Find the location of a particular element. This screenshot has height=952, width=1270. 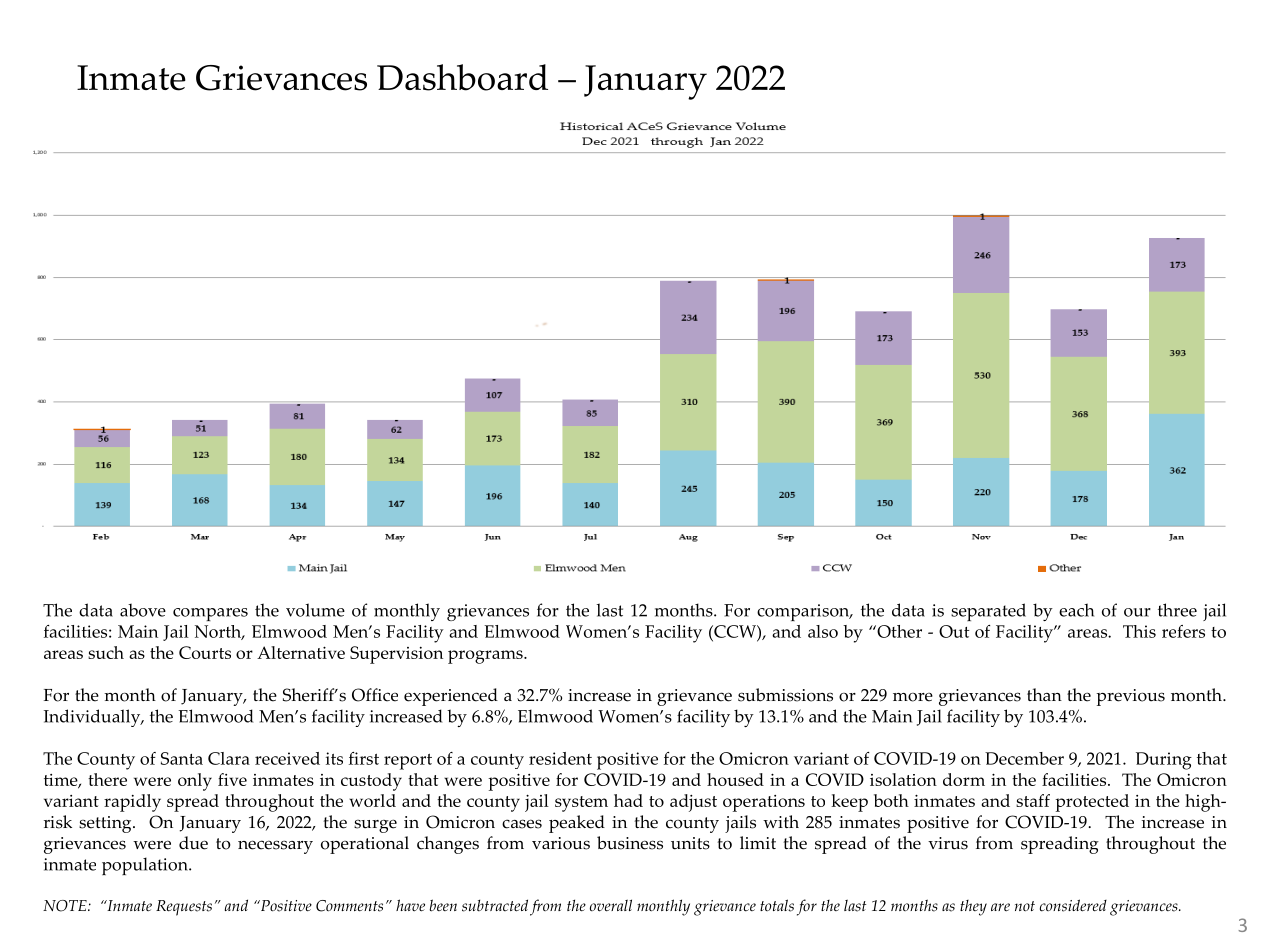

Requests is located at coordinates (184, 908).
